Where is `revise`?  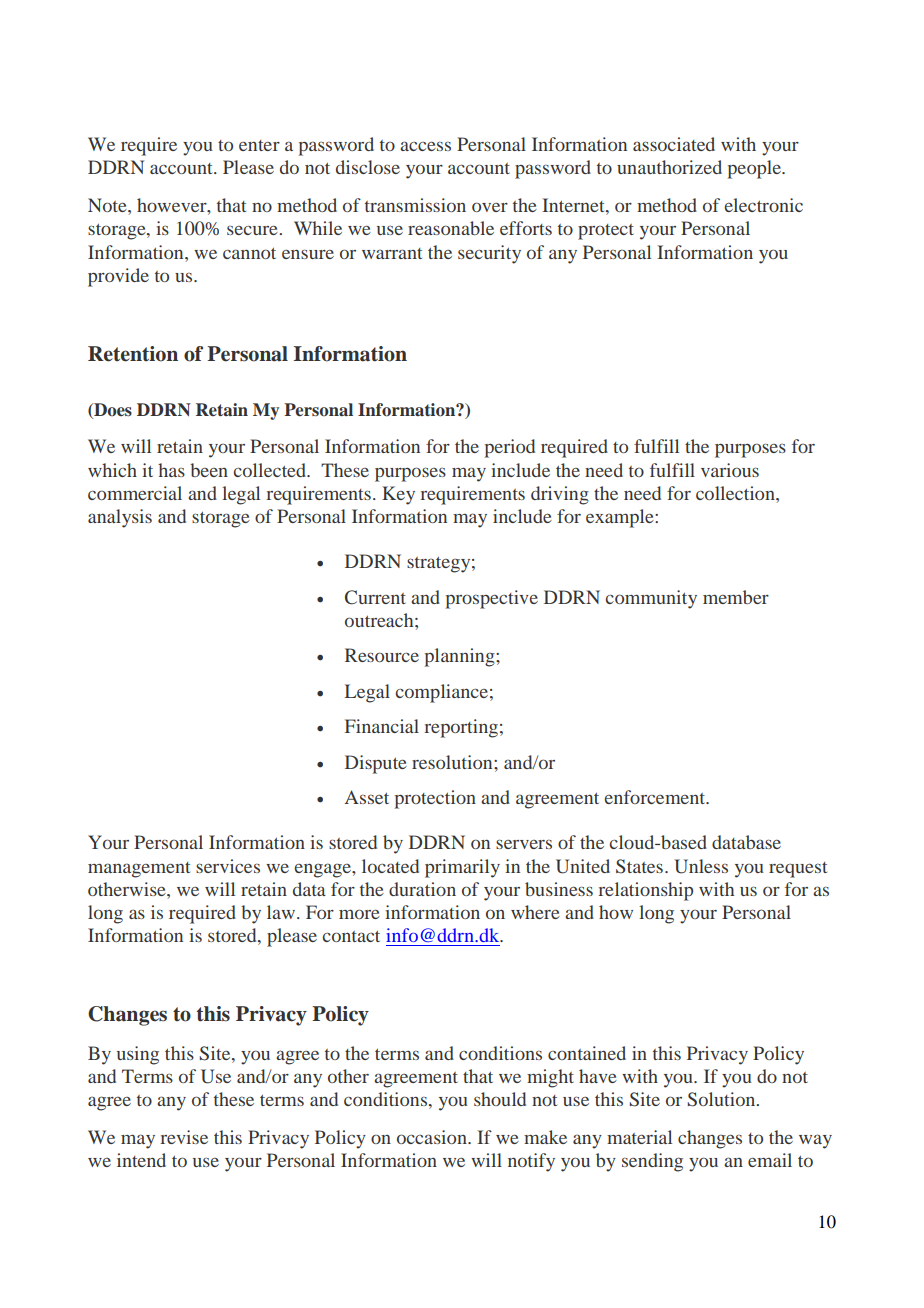
revise is located at coordinates (184, 1137).
